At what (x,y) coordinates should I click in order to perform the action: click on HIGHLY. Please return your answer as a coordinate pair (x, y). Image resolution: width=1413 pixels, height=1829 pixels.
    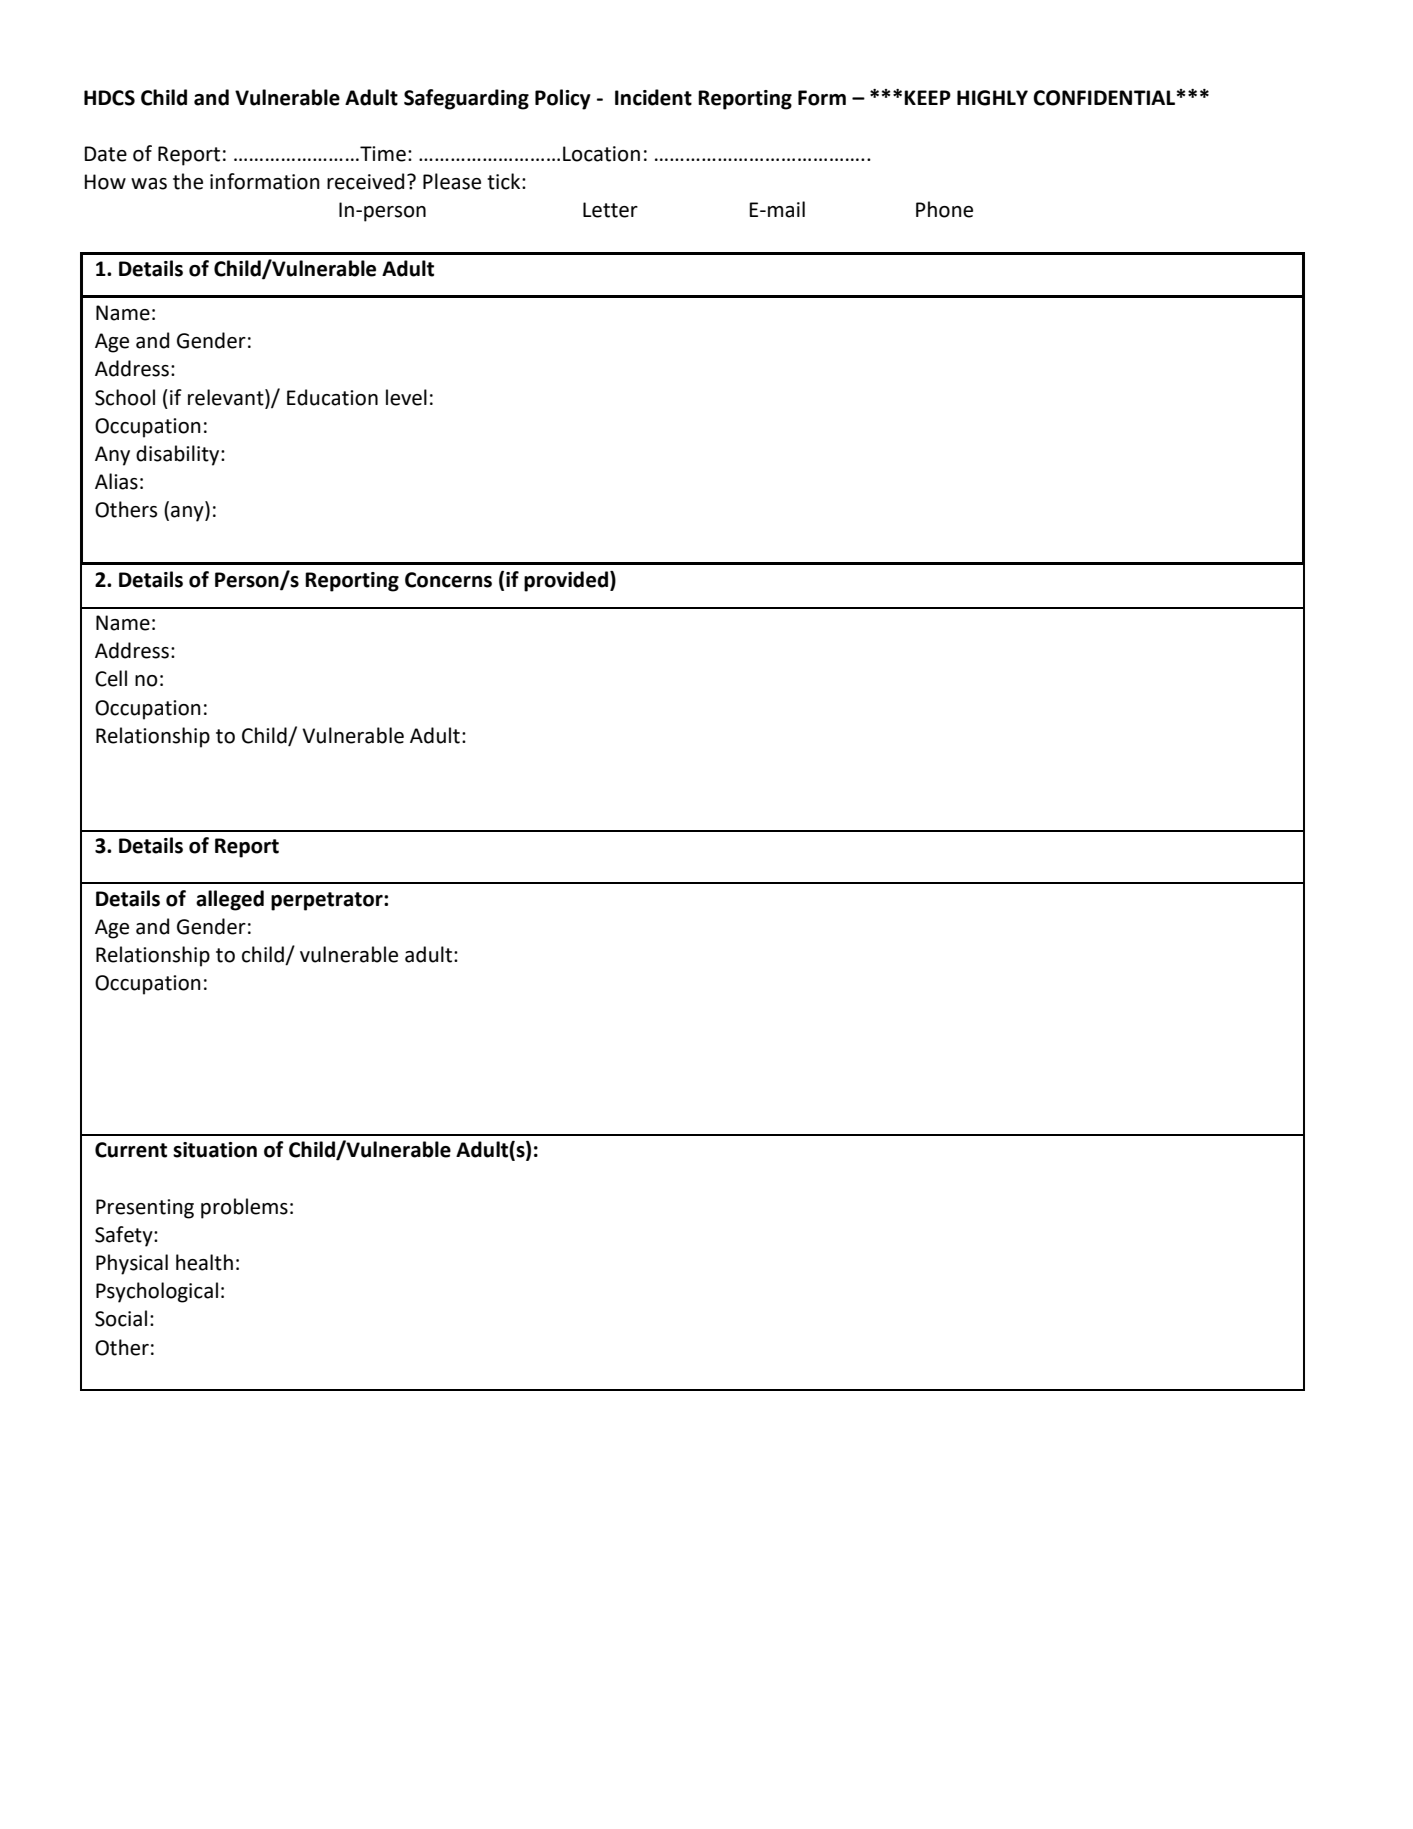
    Looking at the image, I should click on (992, 98).
